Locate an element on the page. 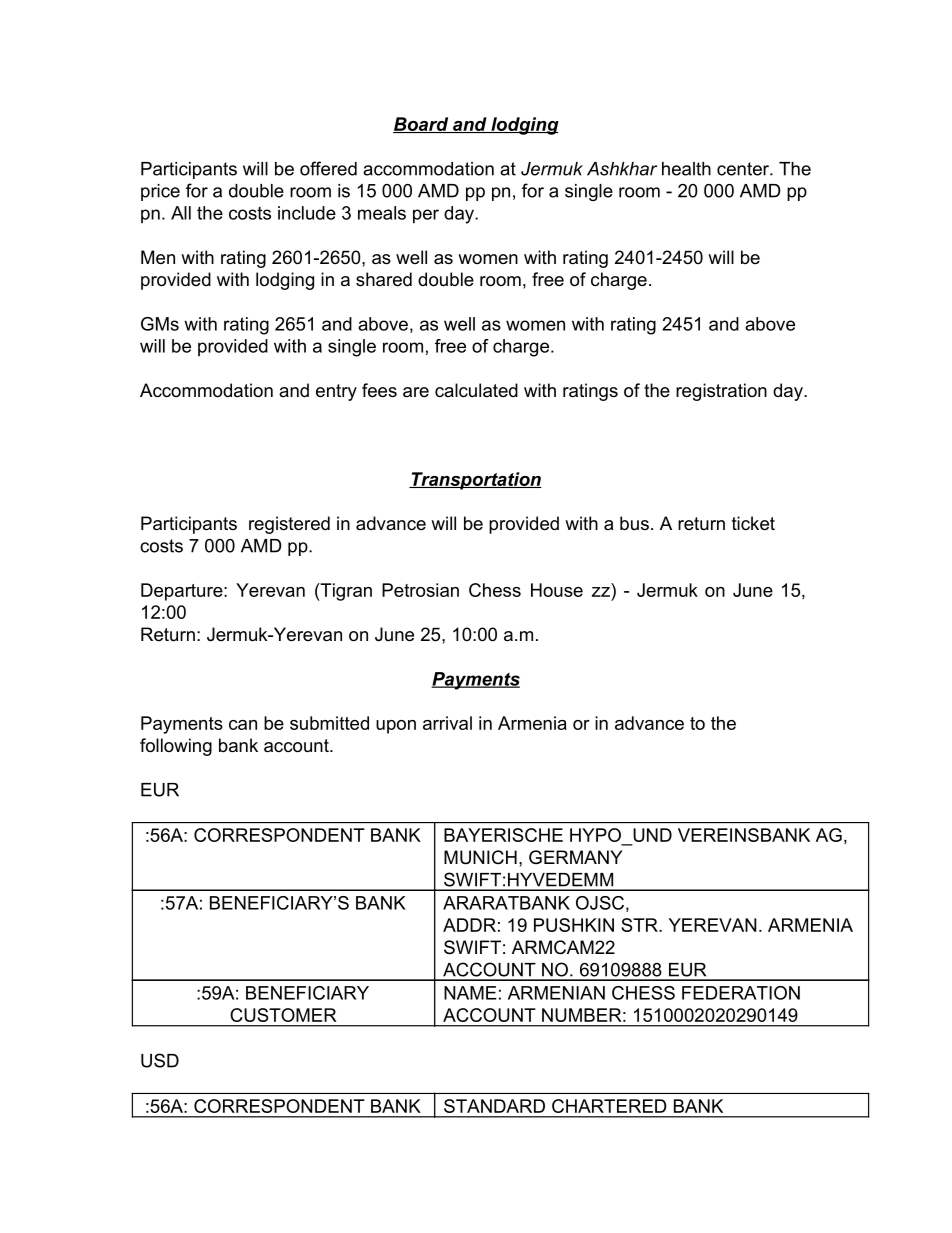  registered is located at coordinates (289, 525).
